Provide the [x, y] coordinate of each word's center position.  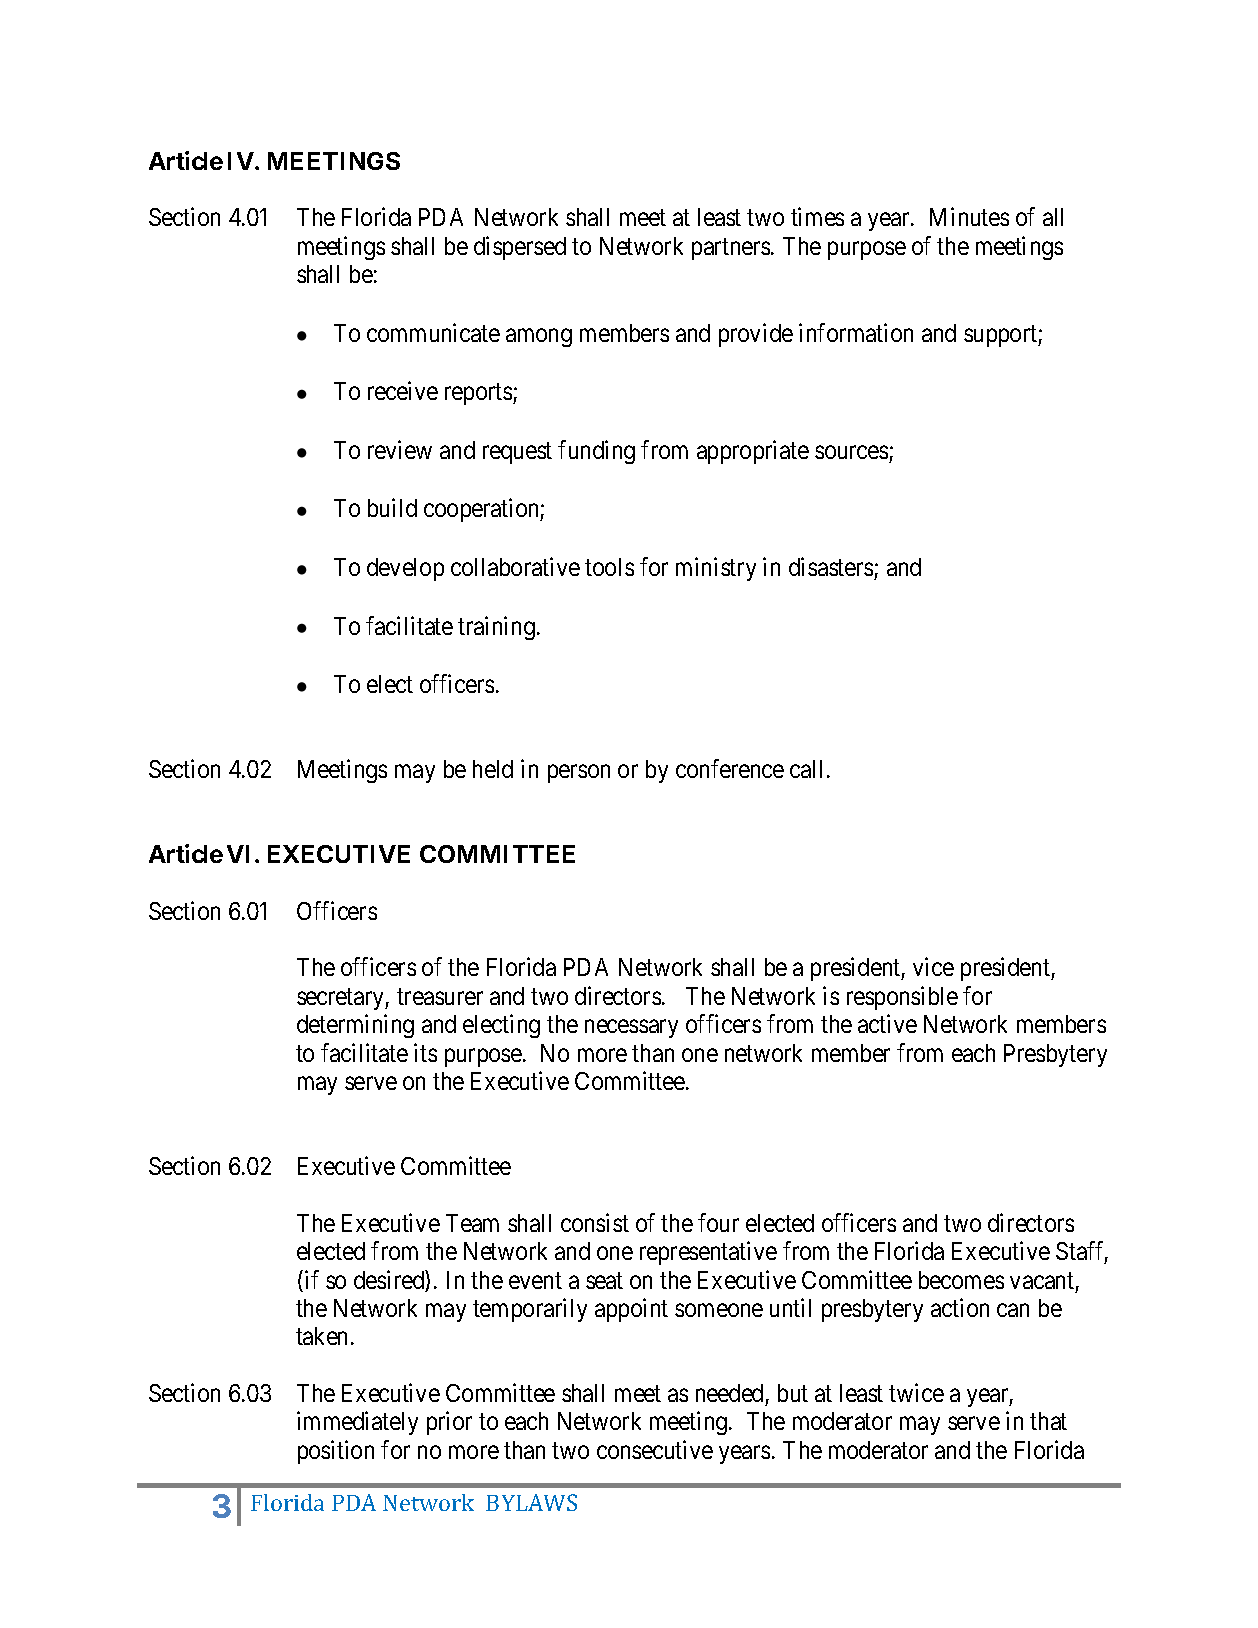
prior [449, 1423]
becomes [961, 1280]
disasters [831, 566]
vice [933, 967]
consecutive [655, 1449]
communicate [433, 332]
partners [731, 249]
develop [405, 569]
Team [472, 1223]
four [718, 1222]
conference [730, 768]
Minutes [969, 217]
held [493, 769]
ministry [716, 569]
